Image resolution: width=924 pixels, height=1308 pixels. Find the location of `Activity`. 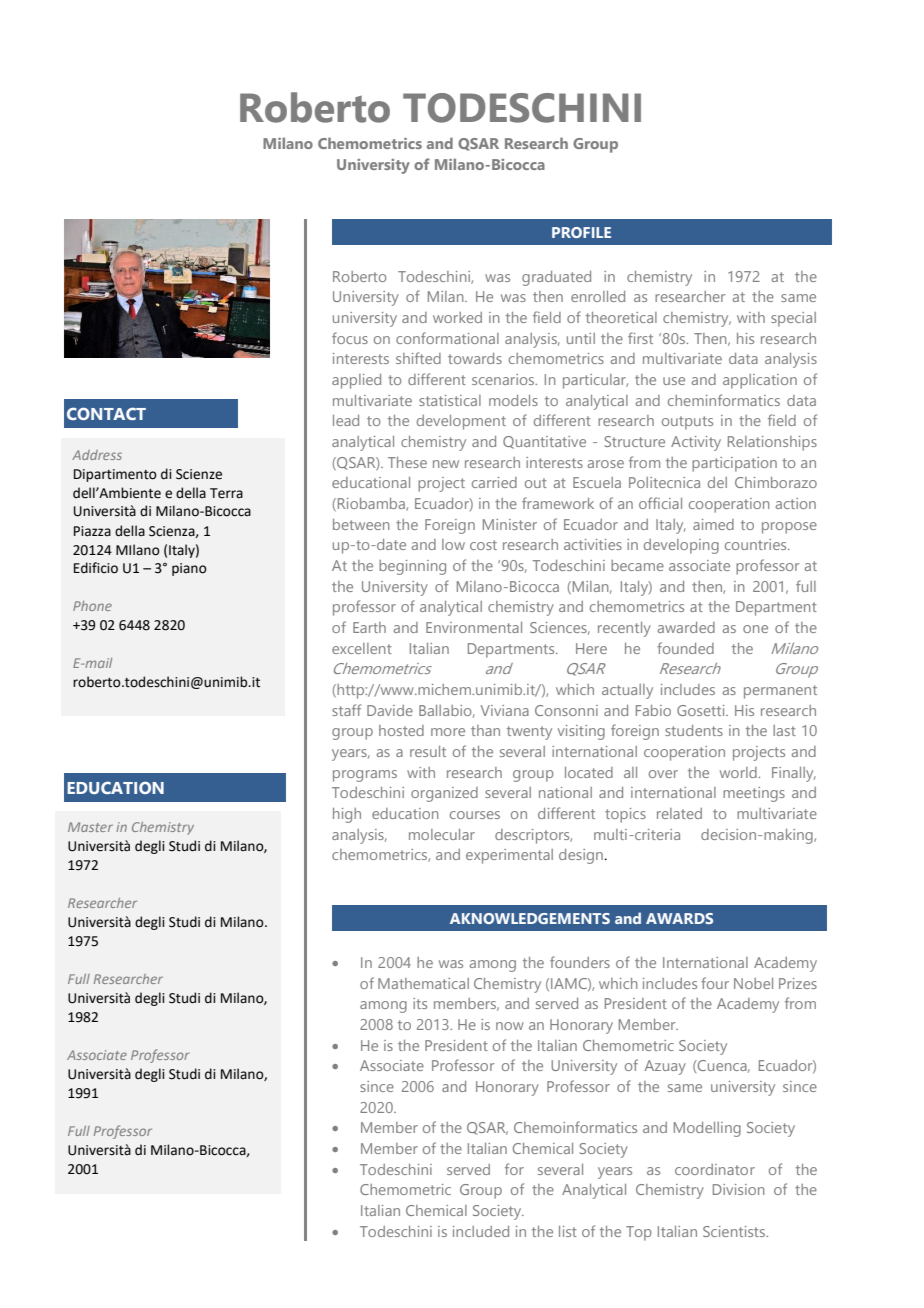

Activity is located at coordinates (696, 443).
